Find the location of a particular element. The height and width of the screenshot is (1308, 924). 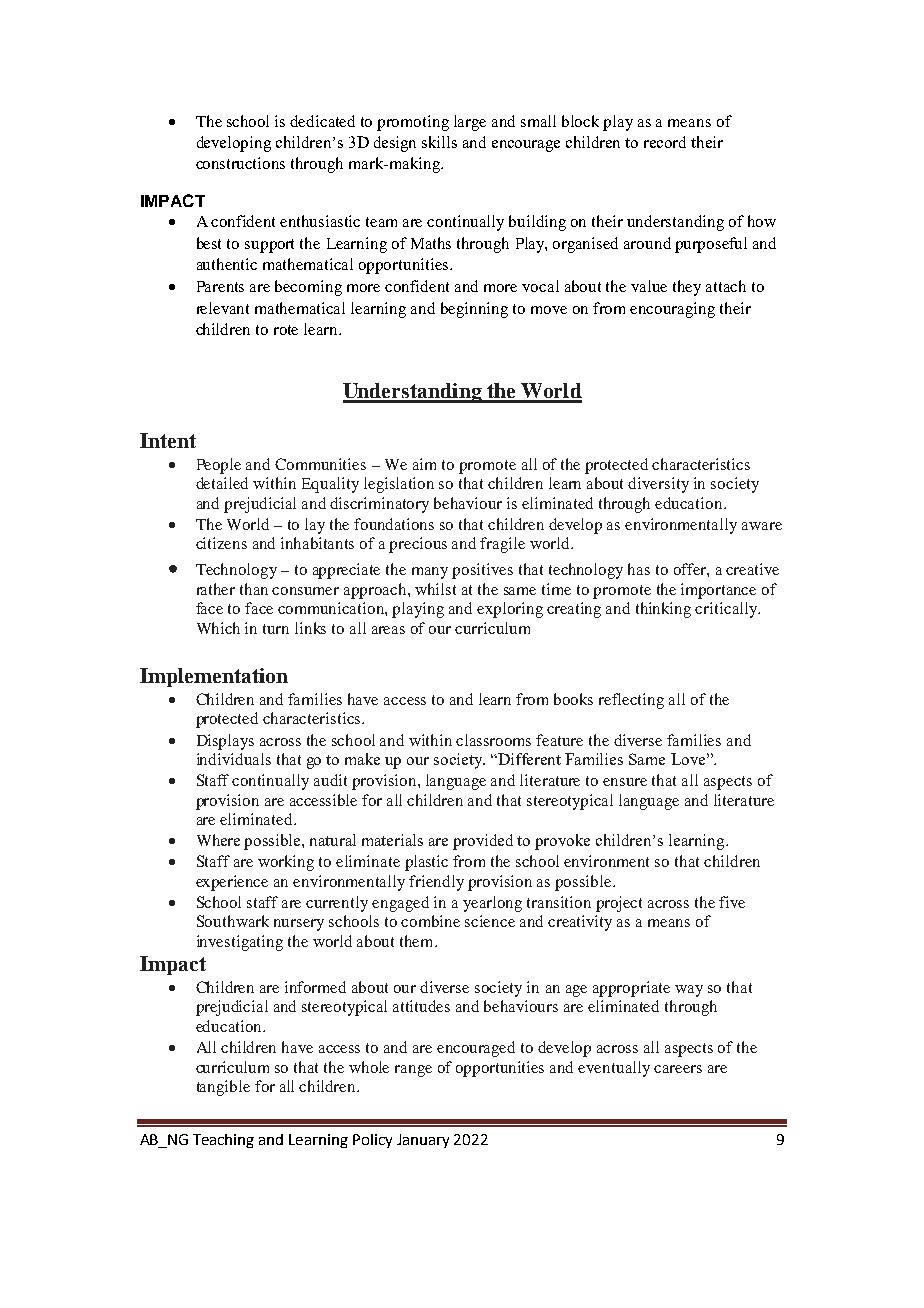

ensure is located at coordinates (625, 782).
